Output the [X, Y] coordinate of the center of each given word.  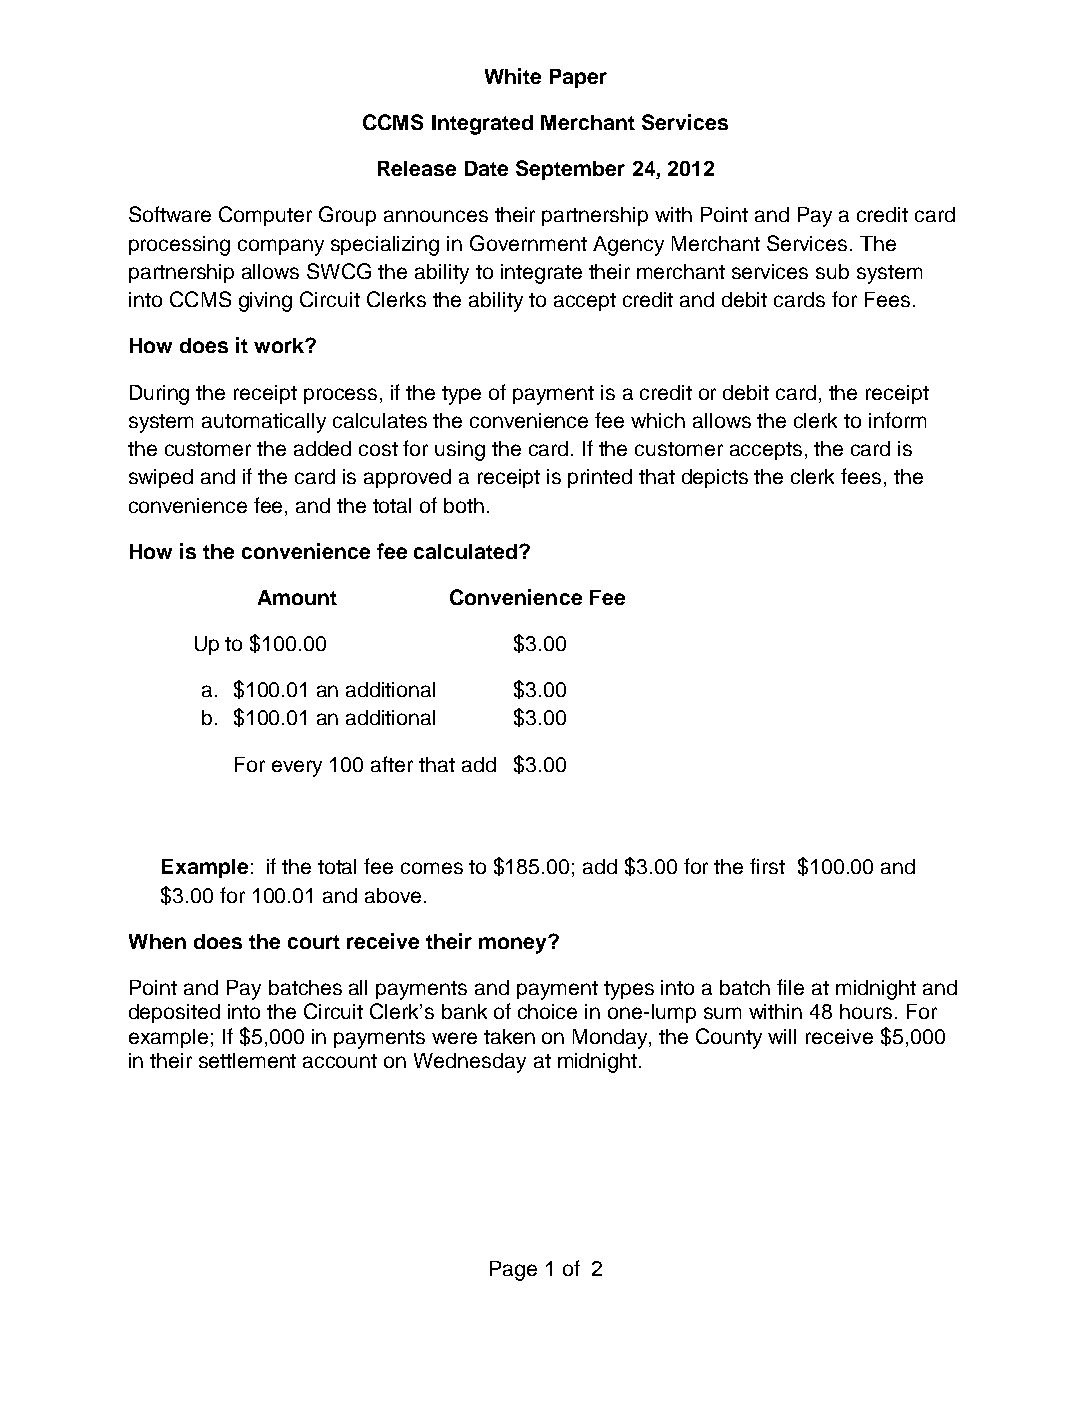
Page [513, 1271]
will [782, 1036]
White [513, 76]
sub [832, 271]
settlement [247, 1060]
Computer [265, 216]
